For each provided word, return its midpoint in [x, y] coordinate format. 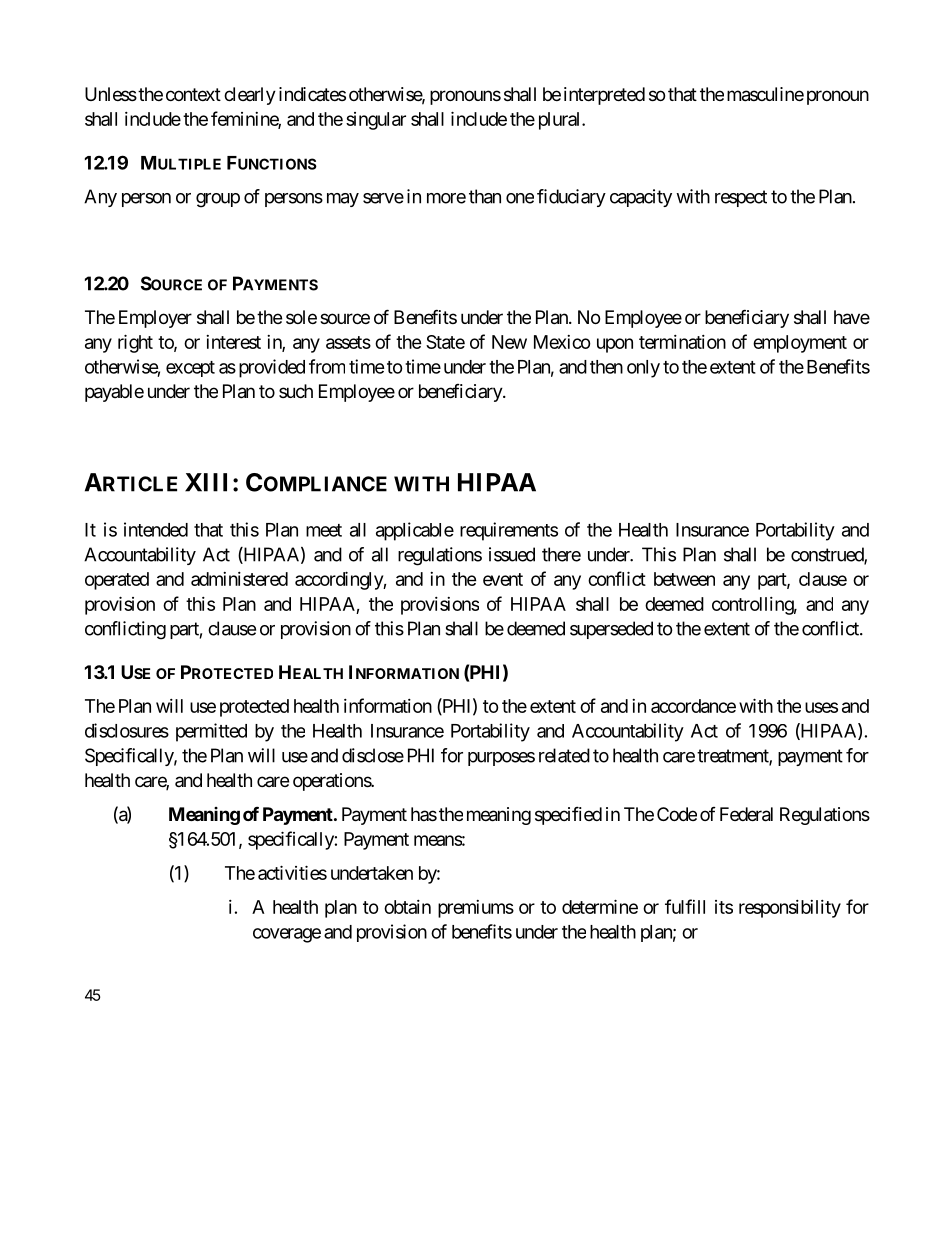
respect [741, 198]
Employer [155, 319]
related [564, 755]
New [509, 342]
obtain [407, 907]
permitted [211, 732]
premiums [476, 909]
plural [561, 121]
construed [828, 555]
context [193, 94]
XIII [206, 482]
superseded [611, 630]
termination [682, 342]
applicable [415, 531]
